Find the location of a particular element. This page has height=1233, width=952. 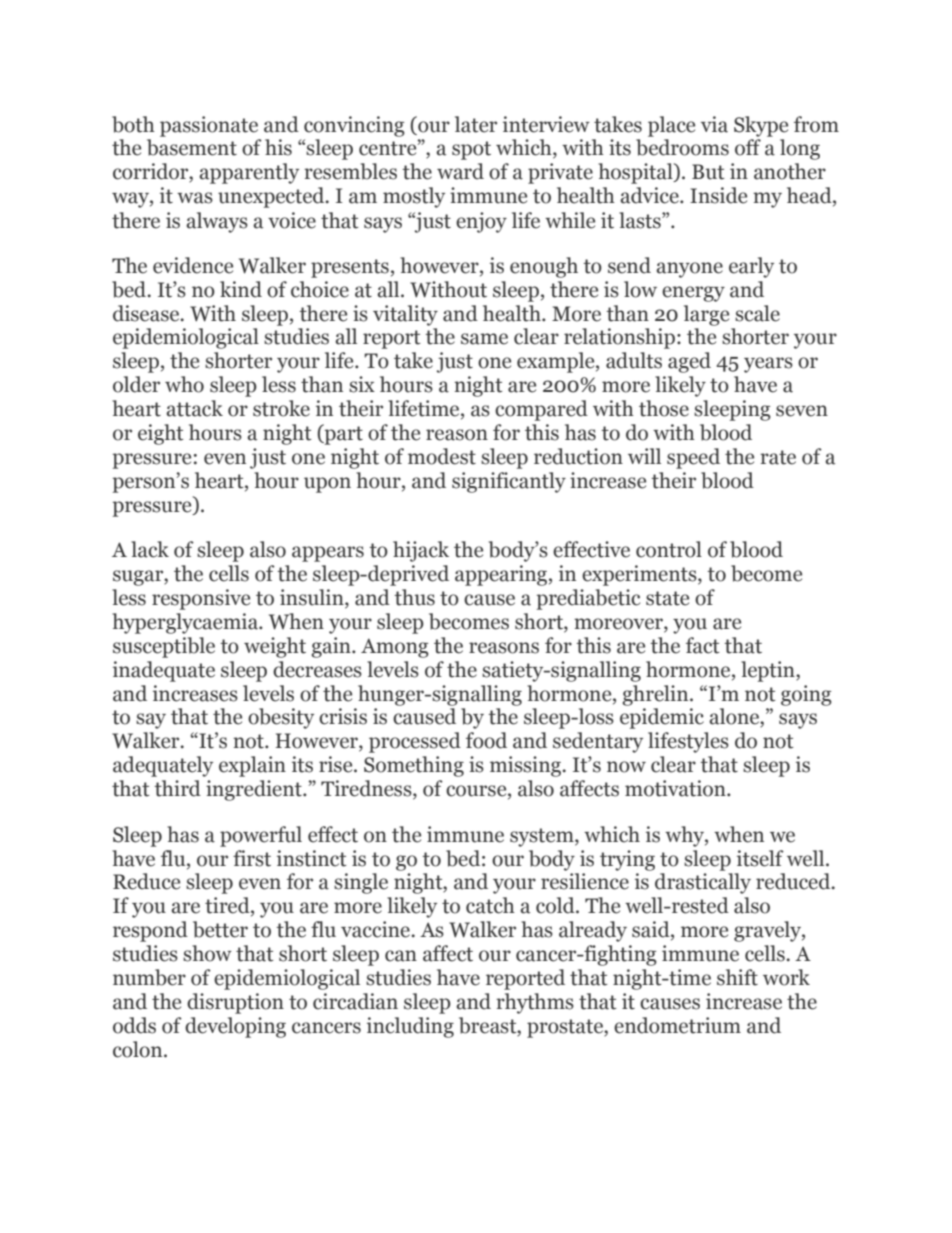

modest is located at coordinates (442, 456).
